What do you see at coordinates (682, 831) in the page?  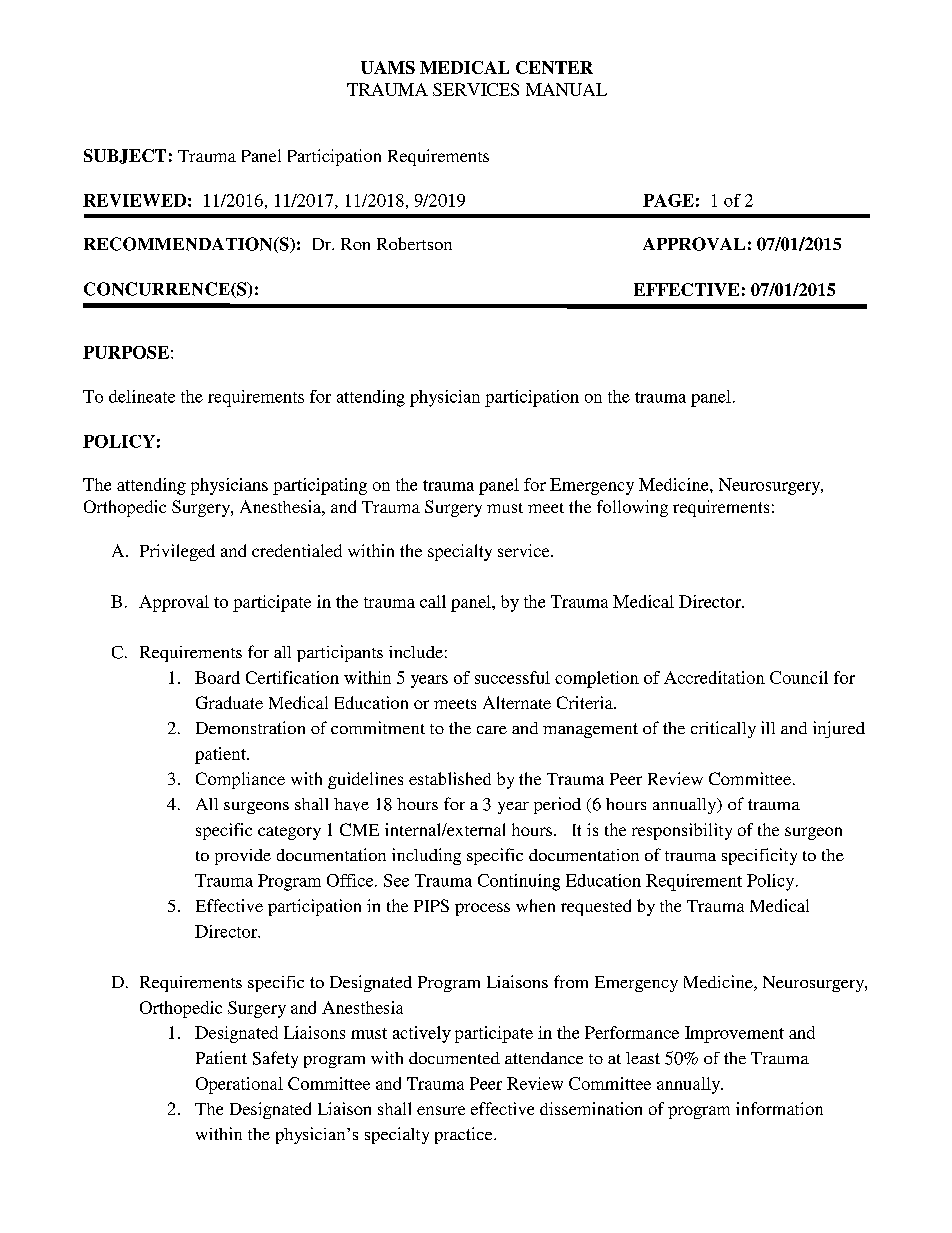 I see `responsibility` at bounding box center [682, 831].
